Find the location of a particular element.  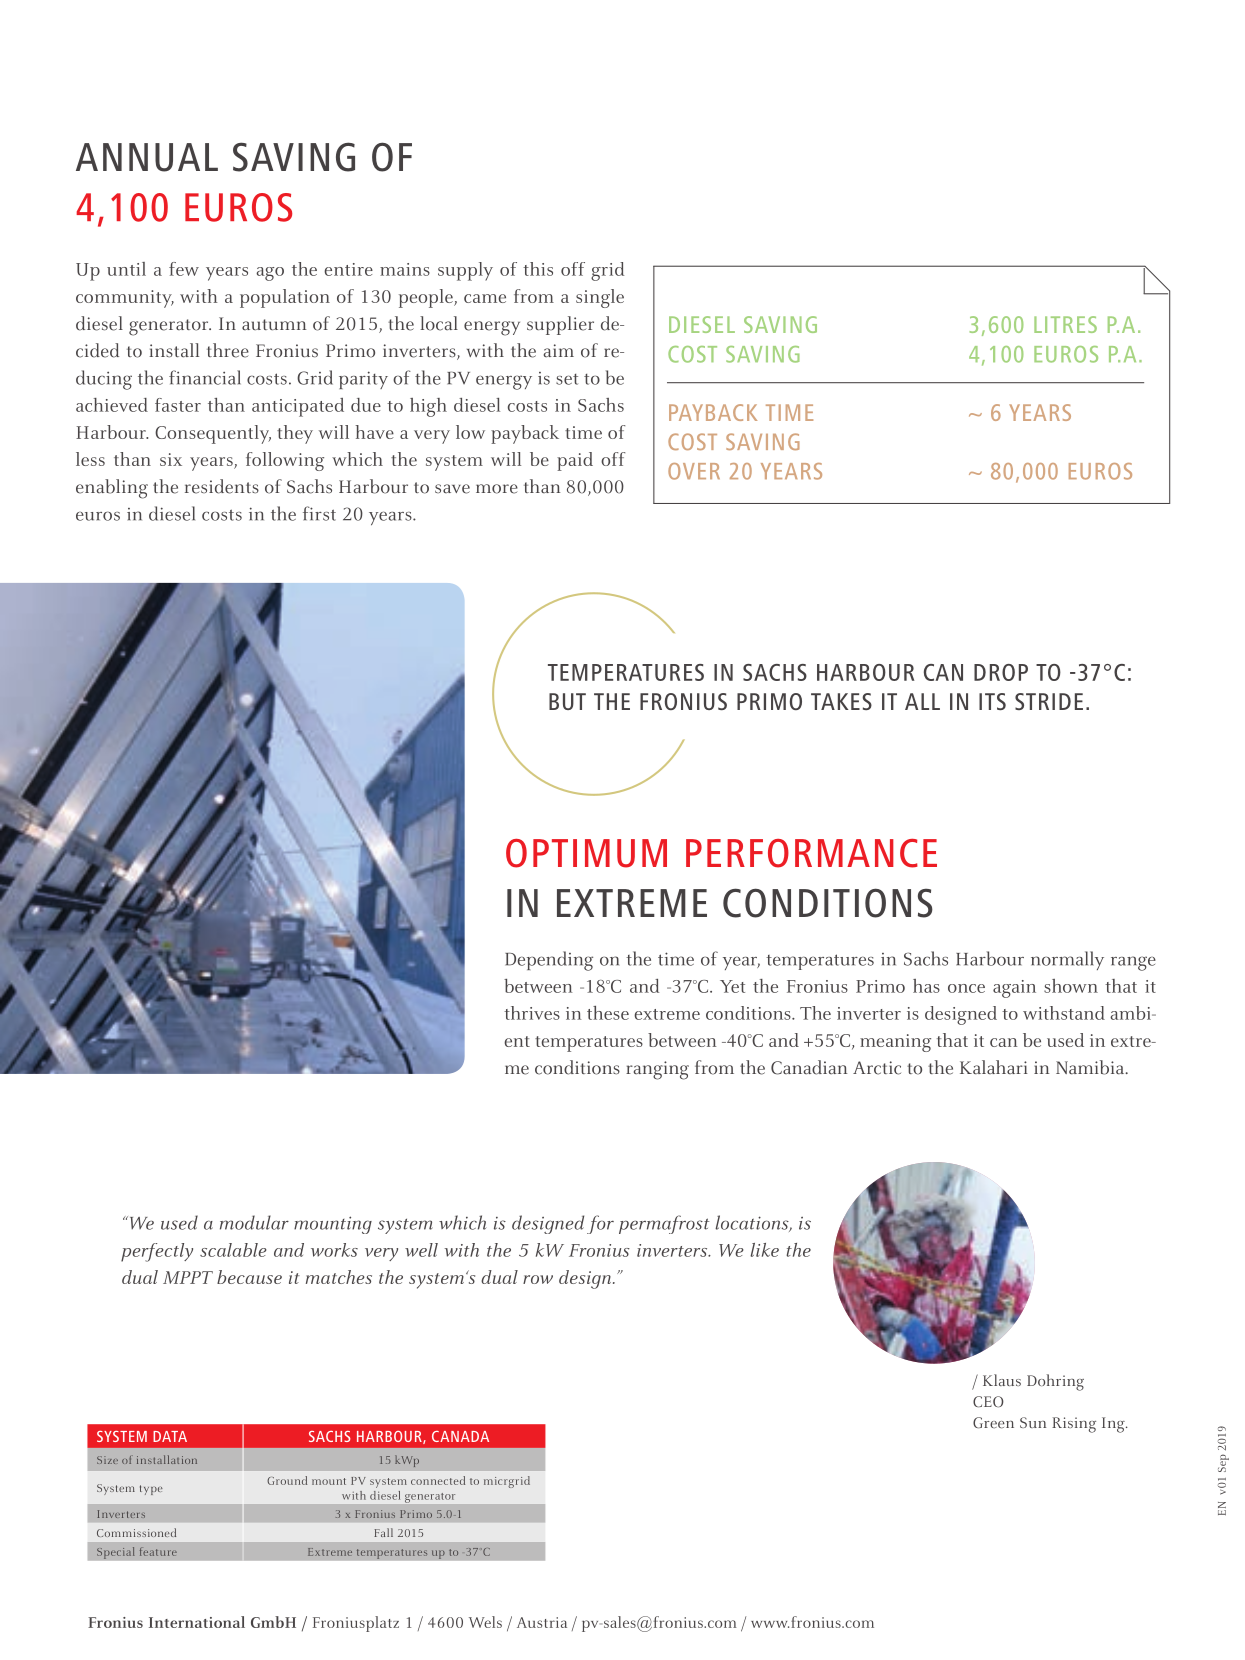

again is located at coordinates (1014, 989).
